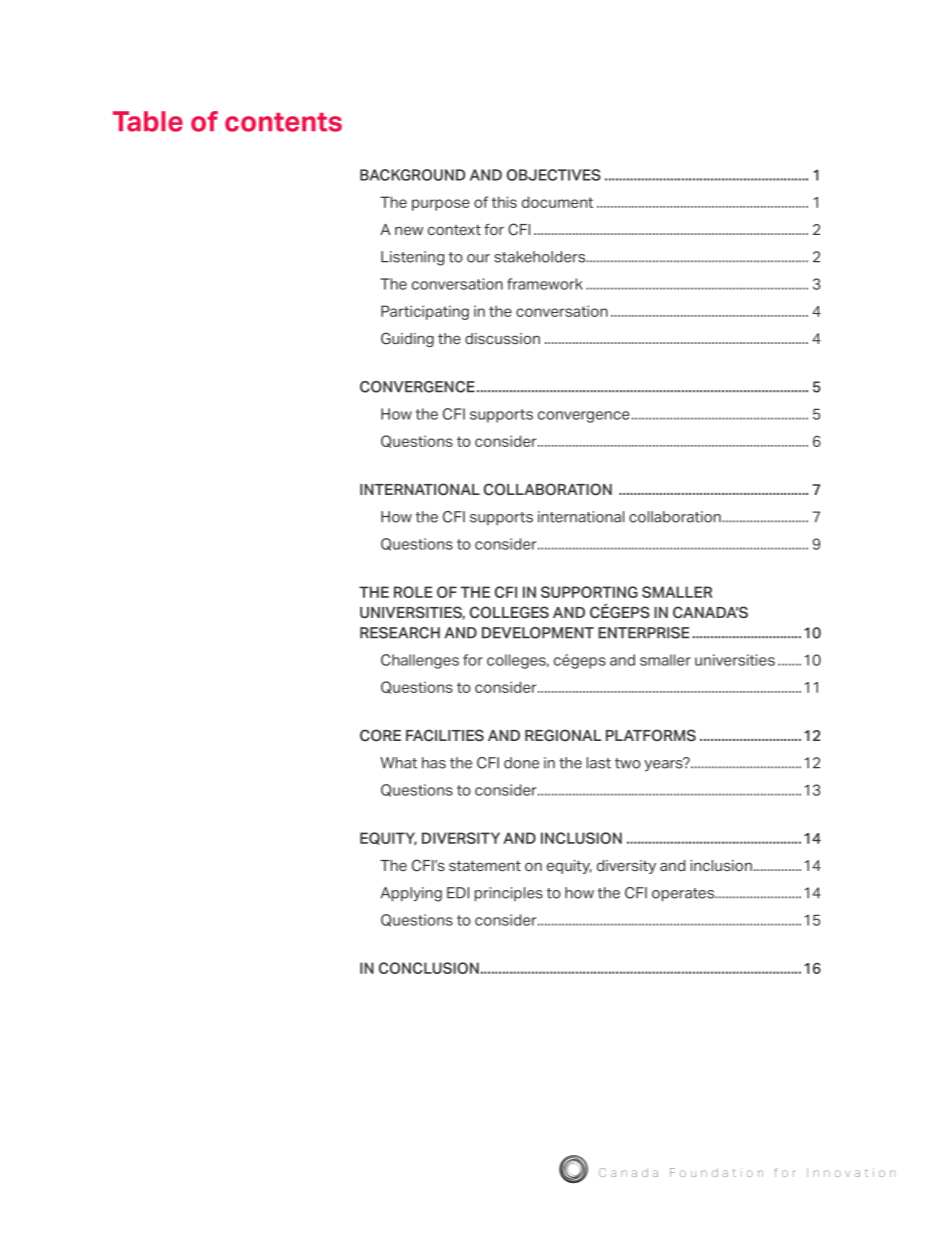 The image size is (952, 1233). I want to click on contents, so click(283, 122).
